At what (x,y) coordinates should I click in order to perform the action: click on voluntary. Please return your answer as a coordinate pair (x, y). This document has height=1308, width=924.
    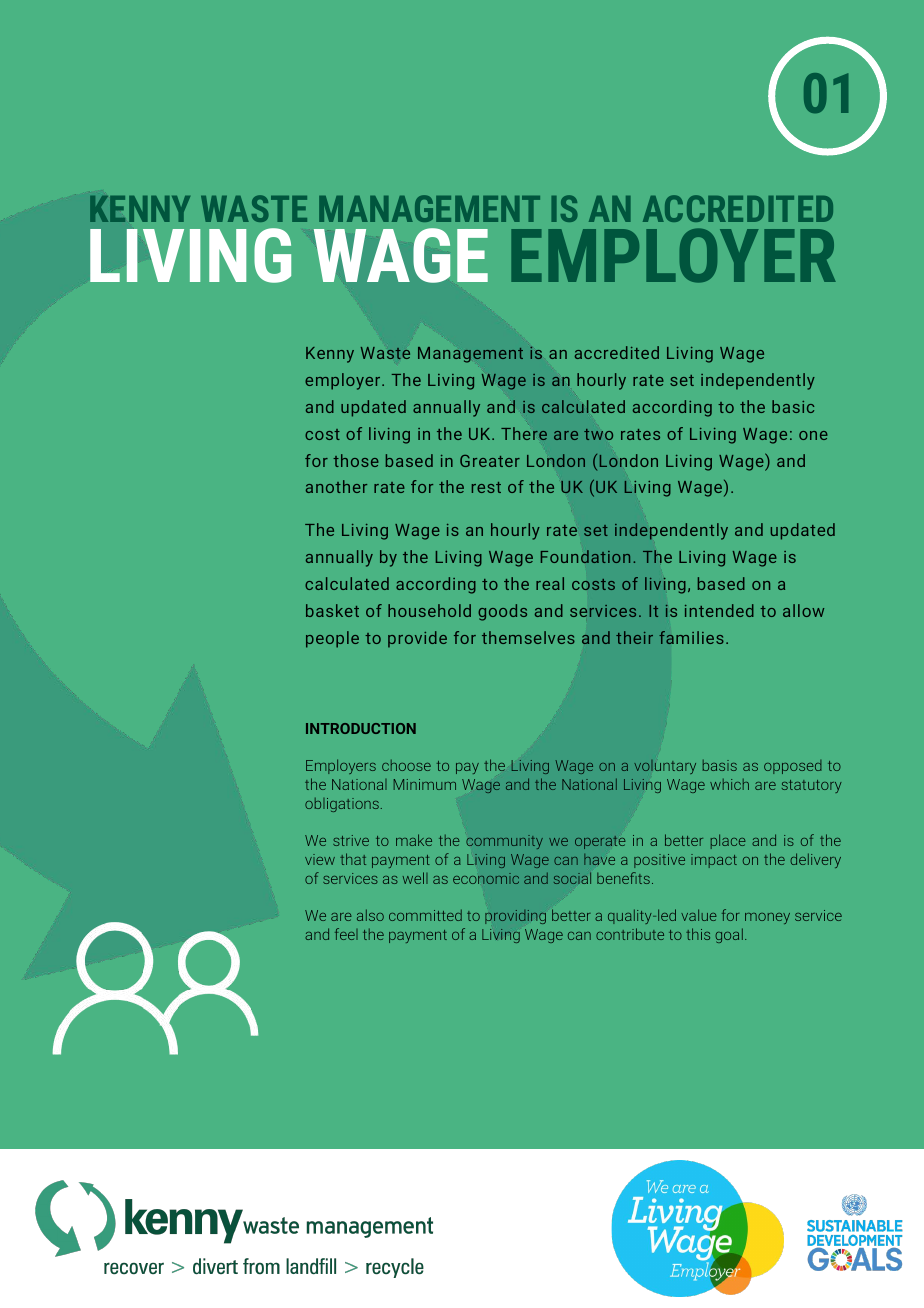
    Looking at the image, I should click on (665, 766).
